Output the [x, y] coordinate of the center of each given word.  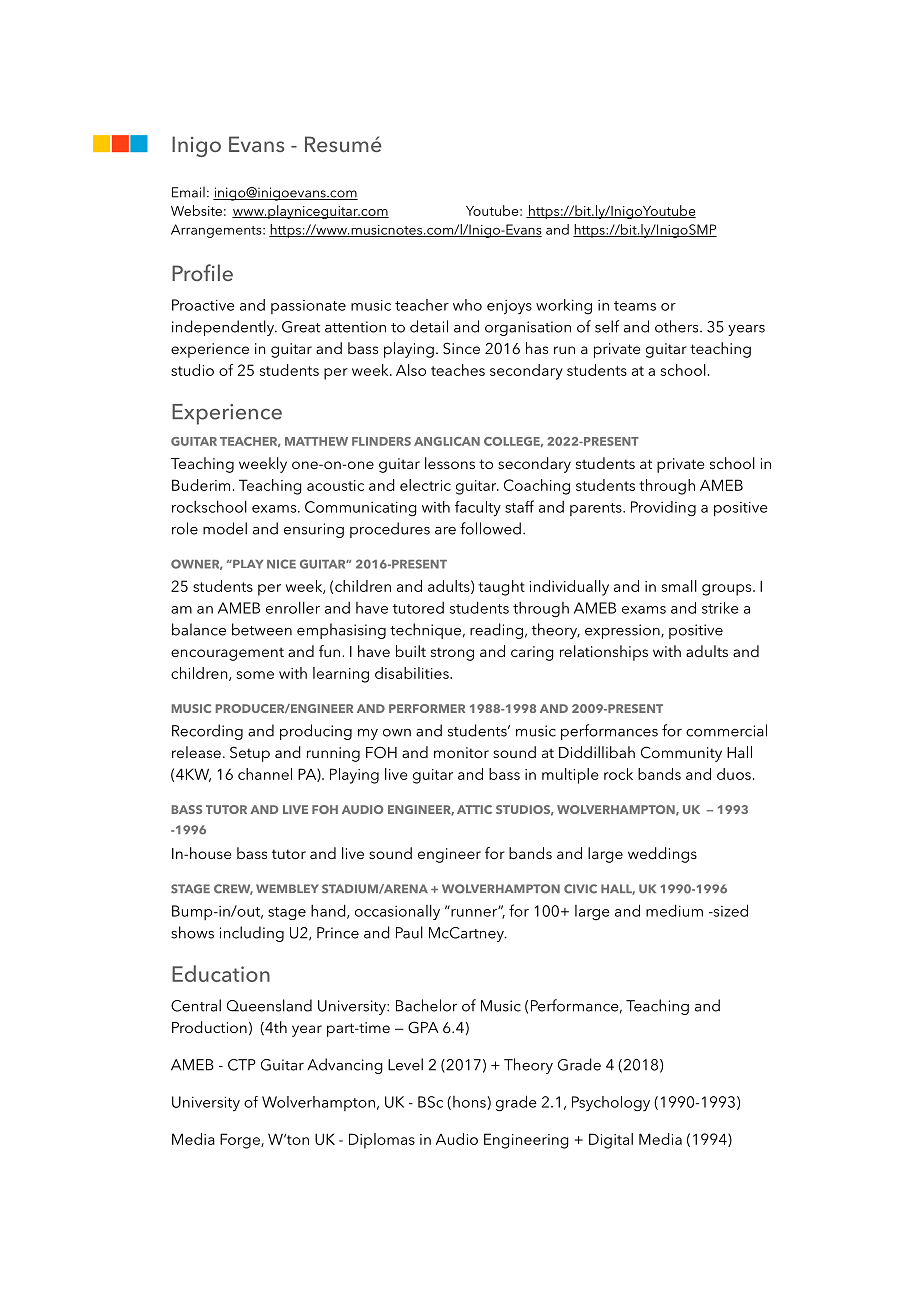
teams [635, 306]
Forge [241, 1141]
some [255, 675]
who [467, 305]
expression [623, 631]
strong [452, 654]
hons [469, 1102]
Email [188, 192]
